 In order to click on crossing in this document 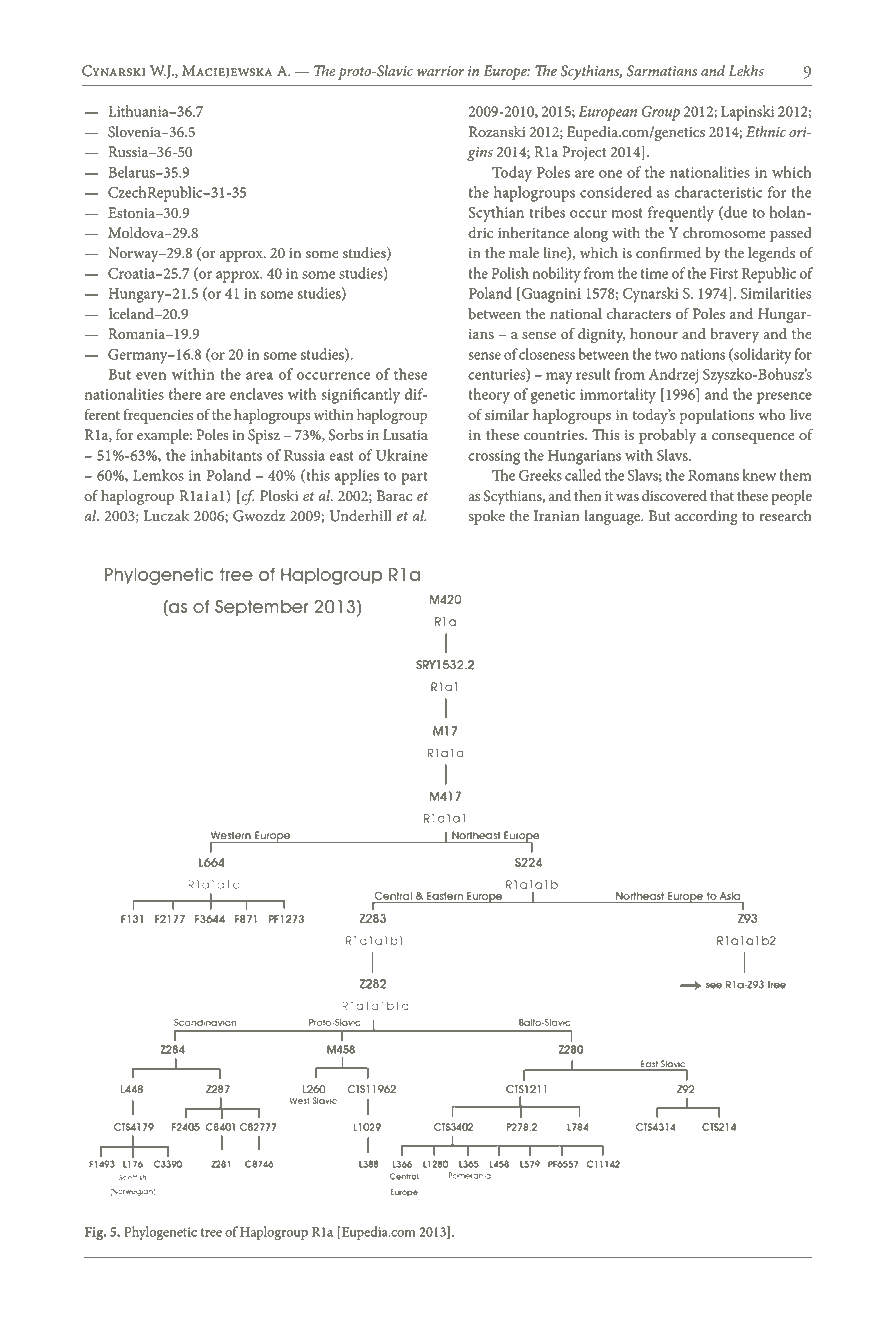, I will do `click(494, 457)`.
